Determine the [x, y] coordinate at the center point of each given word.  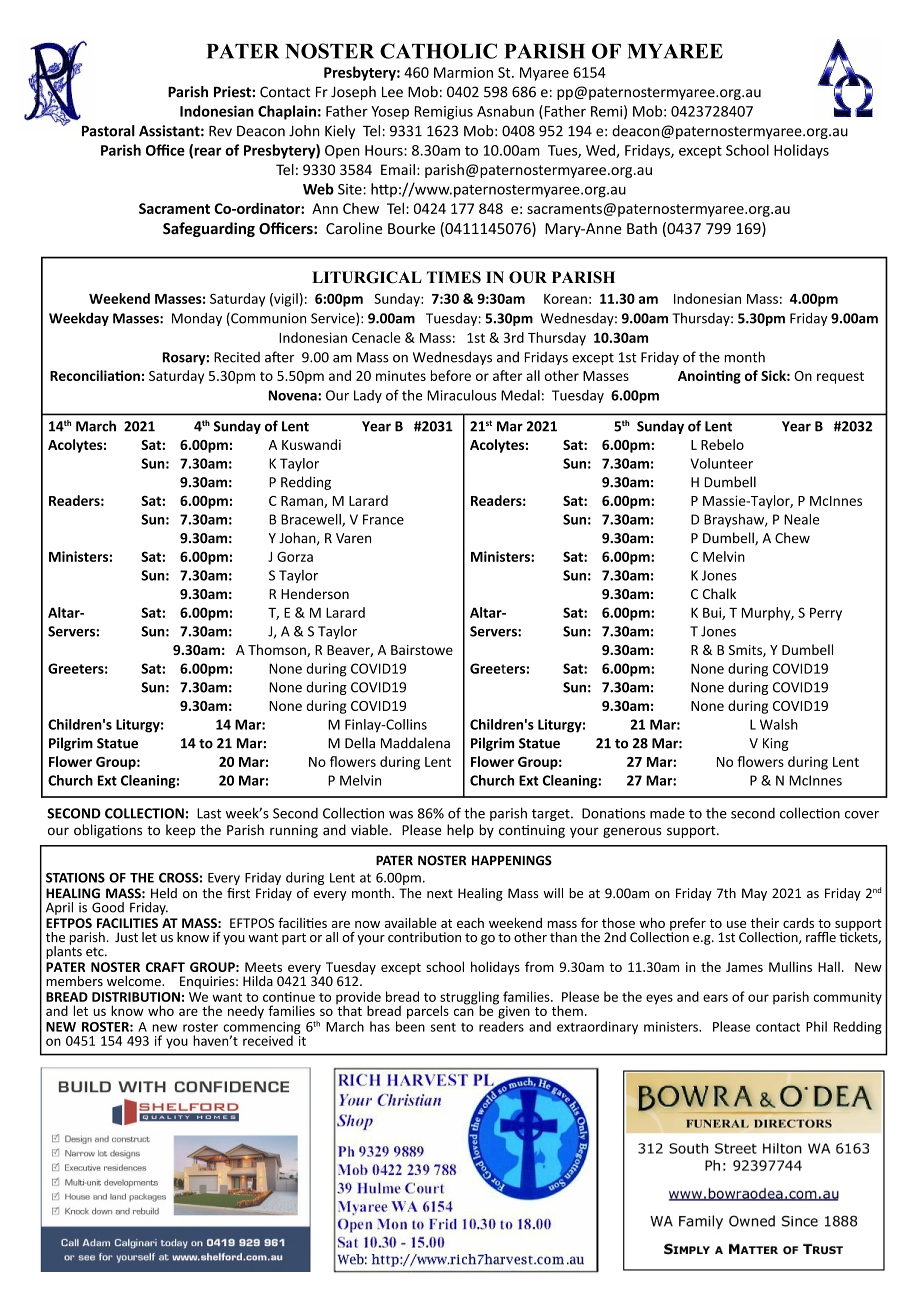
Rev [220, 131]
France [383, 519]
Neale [801, 519]
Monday [197, 319]
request [840, 378]
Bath [642, 228]
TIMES [454, 277]
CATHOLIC [438, 51]
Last [209, 813]
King [776, 744]
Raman [303, 502]
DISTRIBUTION [136, 997]
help [460, 831]
